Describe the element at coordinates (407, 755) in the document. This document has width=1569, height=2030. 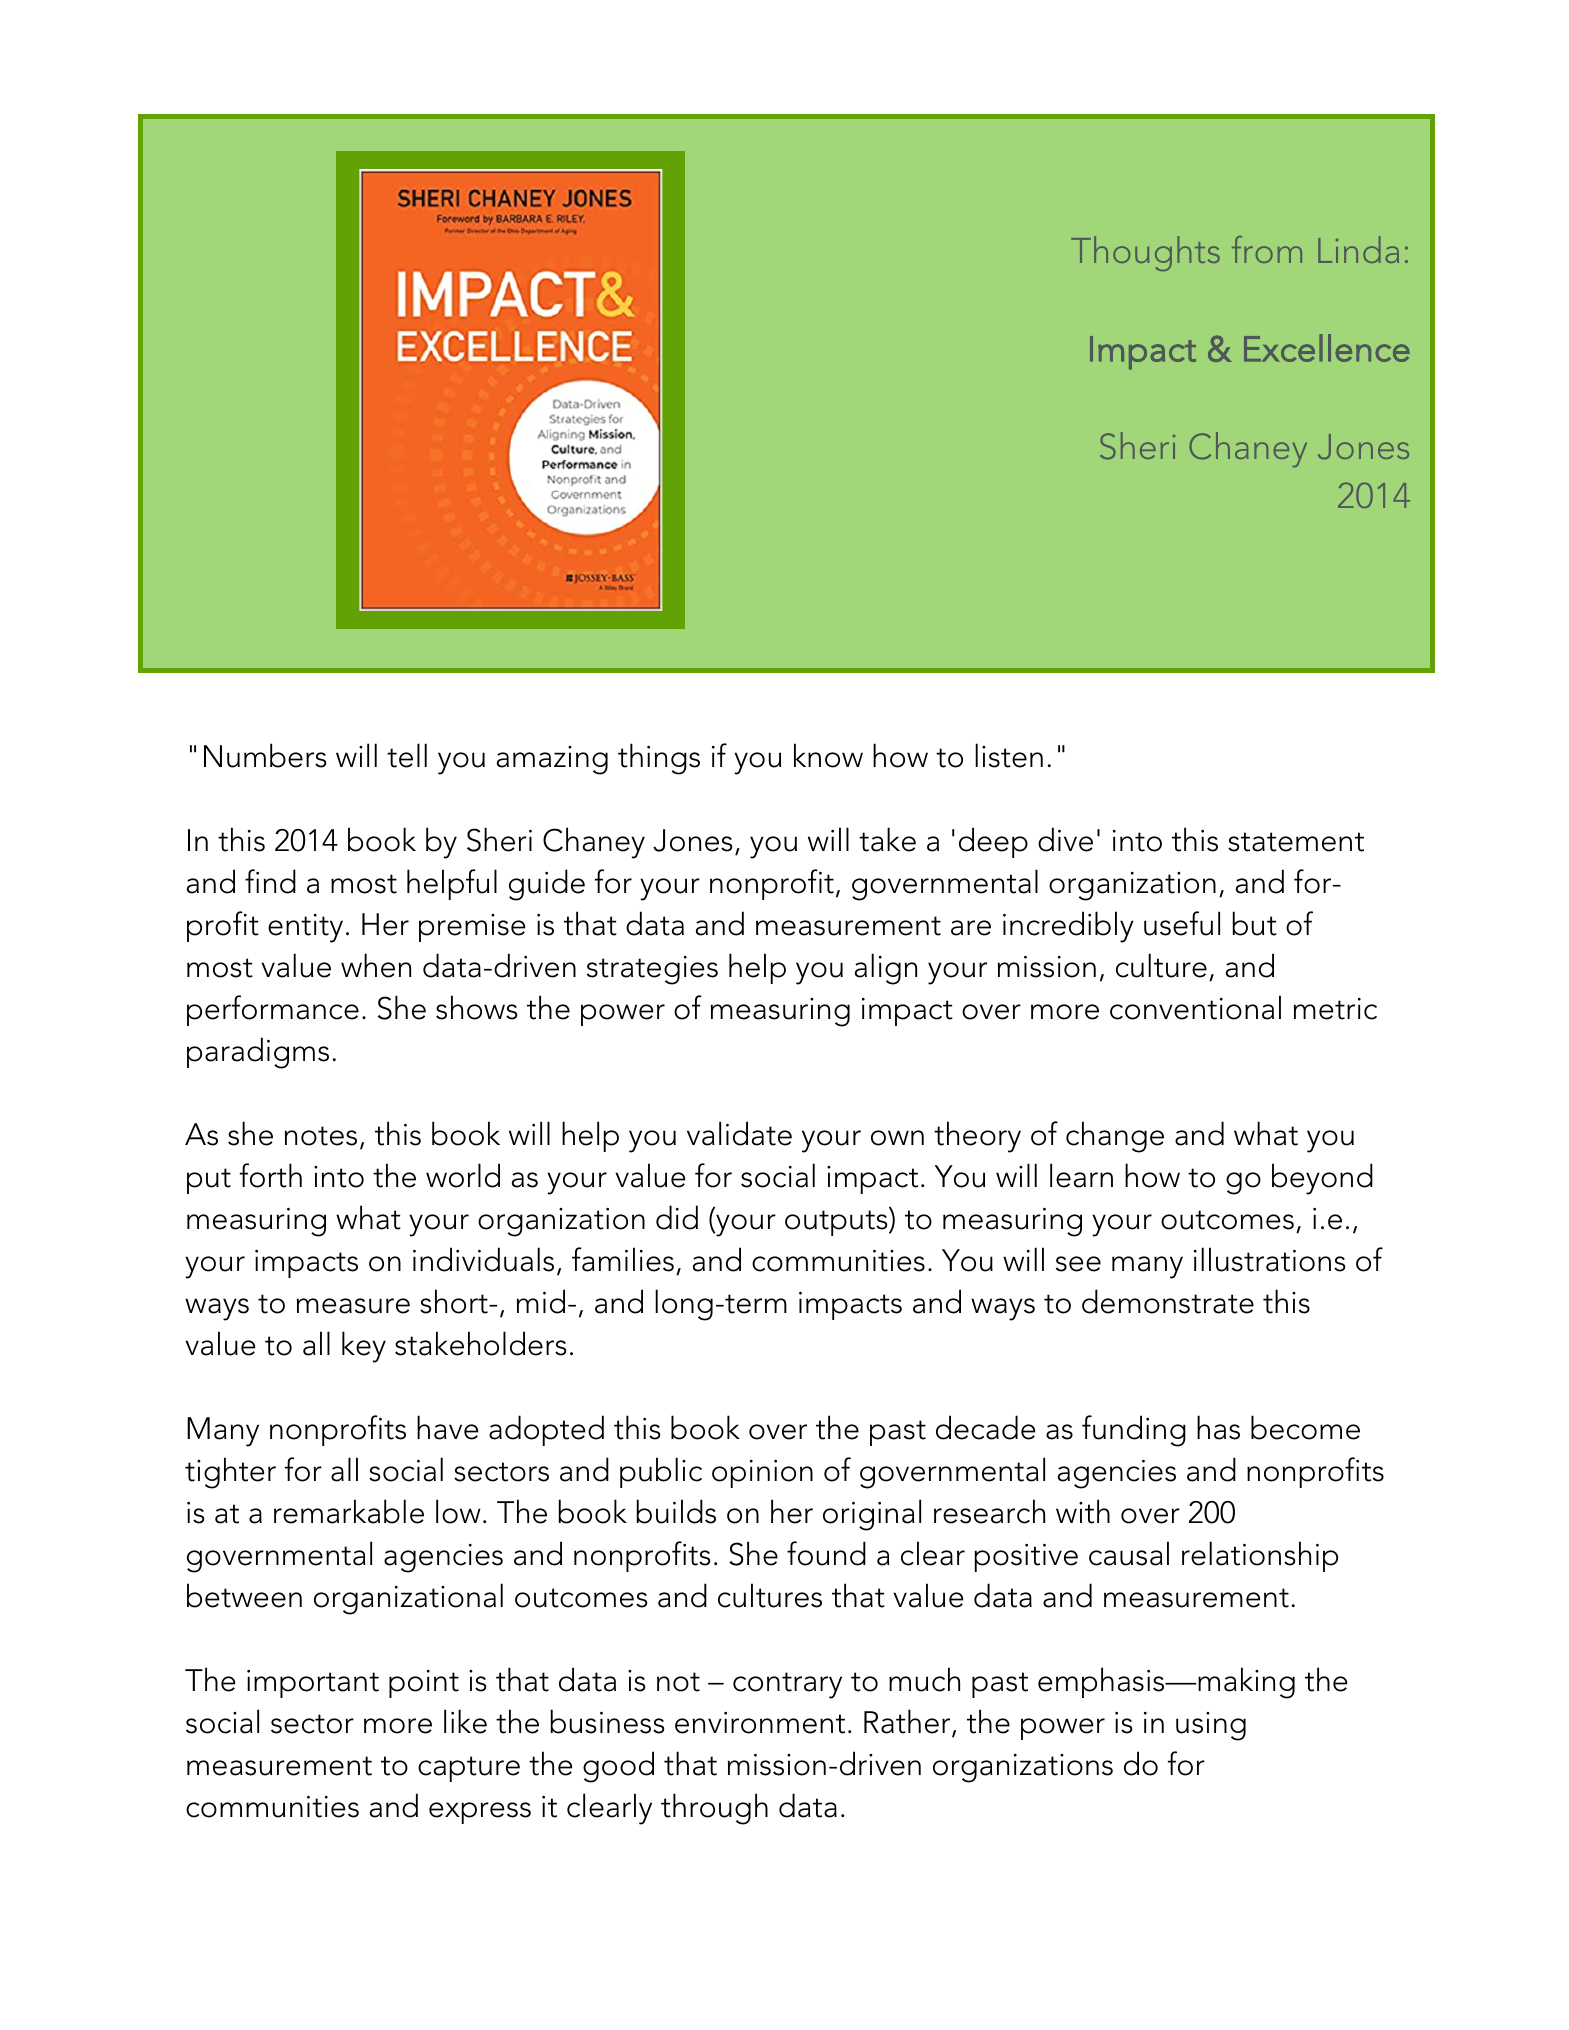
I see `tell` at that location.
